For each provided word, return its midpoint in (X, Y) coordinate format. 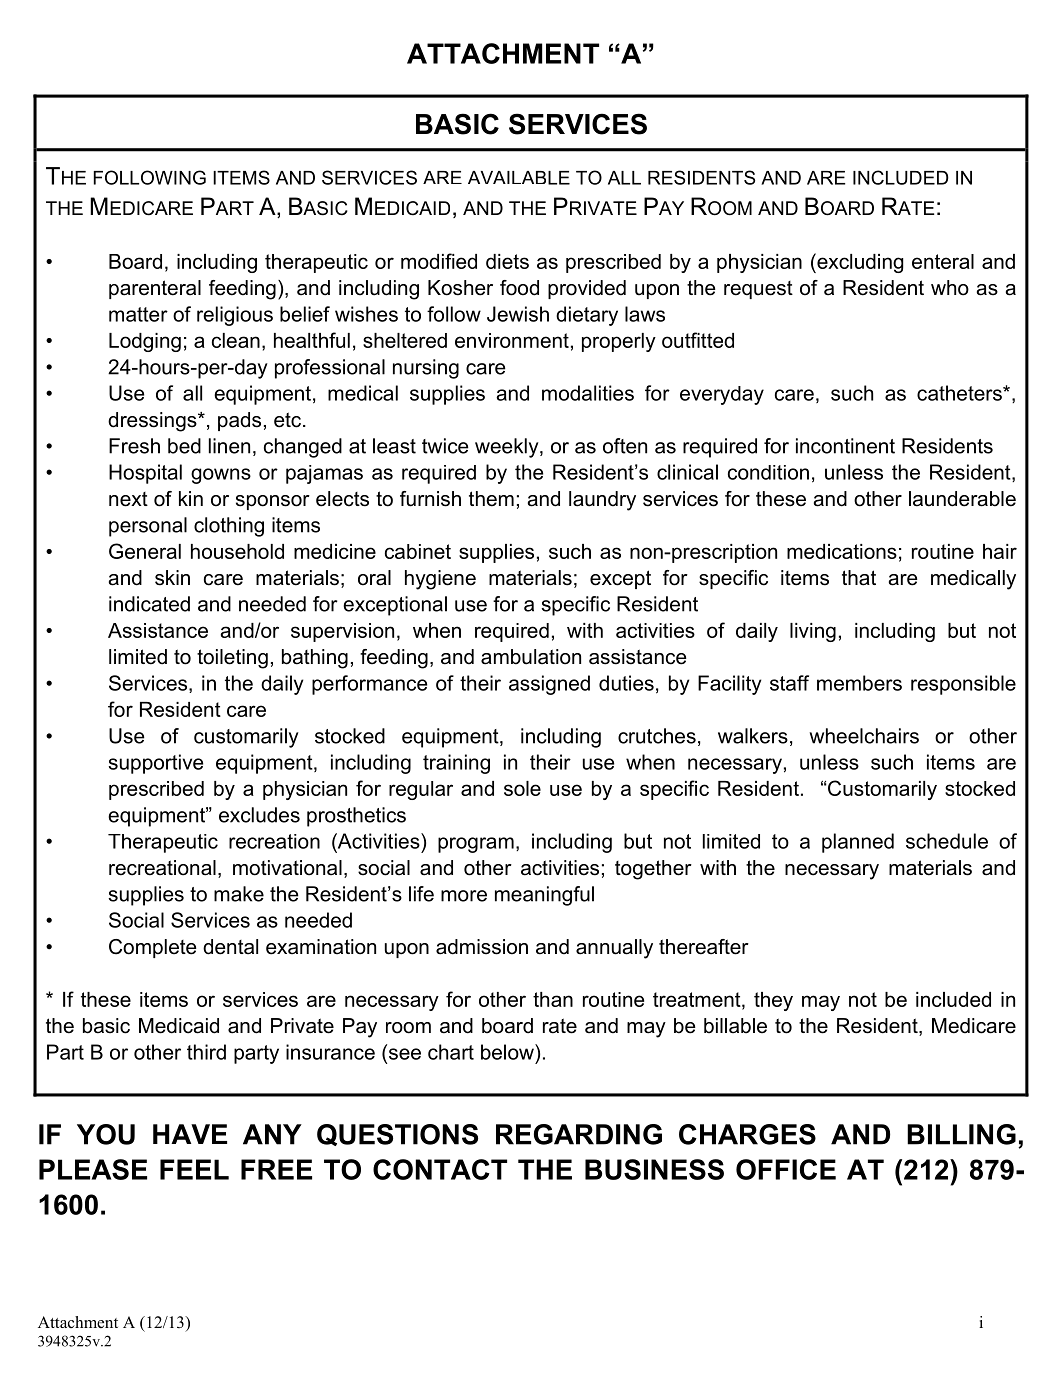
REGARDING (579, 1134)
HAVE (190, 1134)
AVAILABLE (519, 178)
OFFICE (786, 1169)
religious (235, 316)
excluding (859, 263)
